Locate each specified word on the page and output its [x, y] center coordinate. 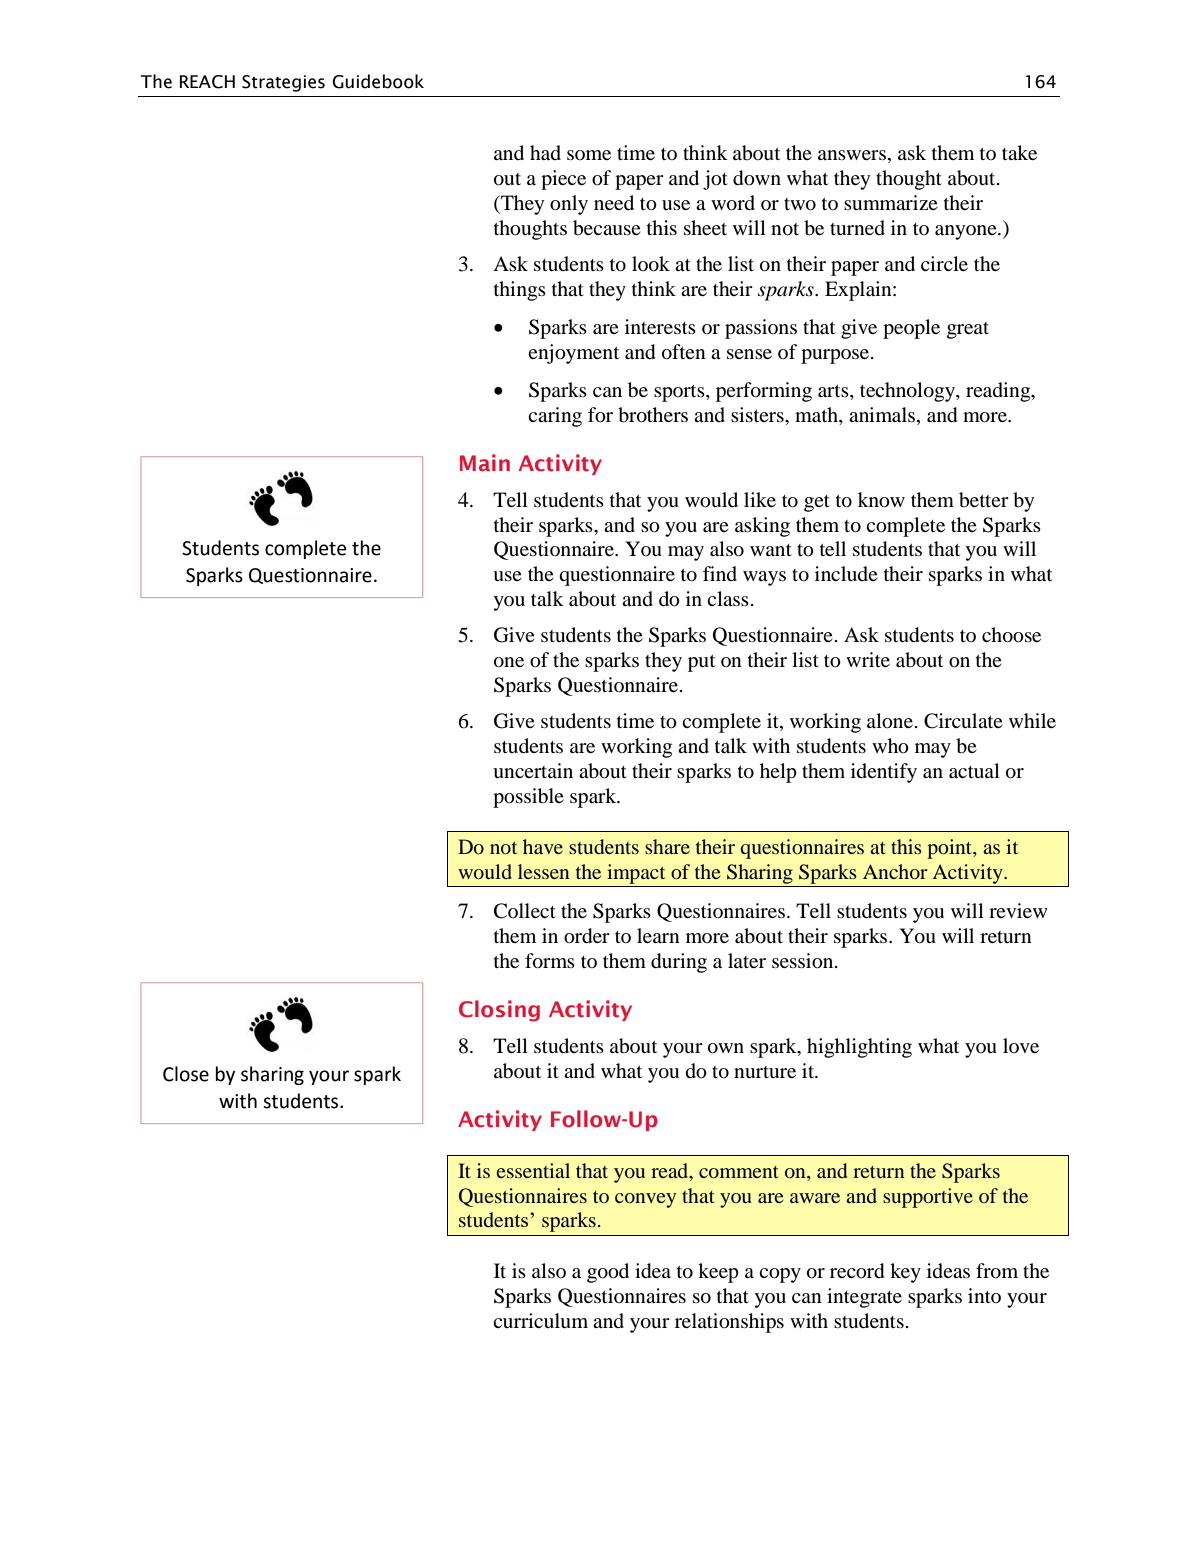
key [905, 1273]
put [701, 663]
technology [908, 392]
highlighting [859, 1048]
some [589, 155]
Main [485, 463]
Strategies [283, 83]
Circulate [963, 721]
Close [186, 1074]
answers [852, 155]
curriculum [540, 1321]
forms [550, 961]
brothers [653, 415]
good [608, 1273]
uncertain [533, 771]
